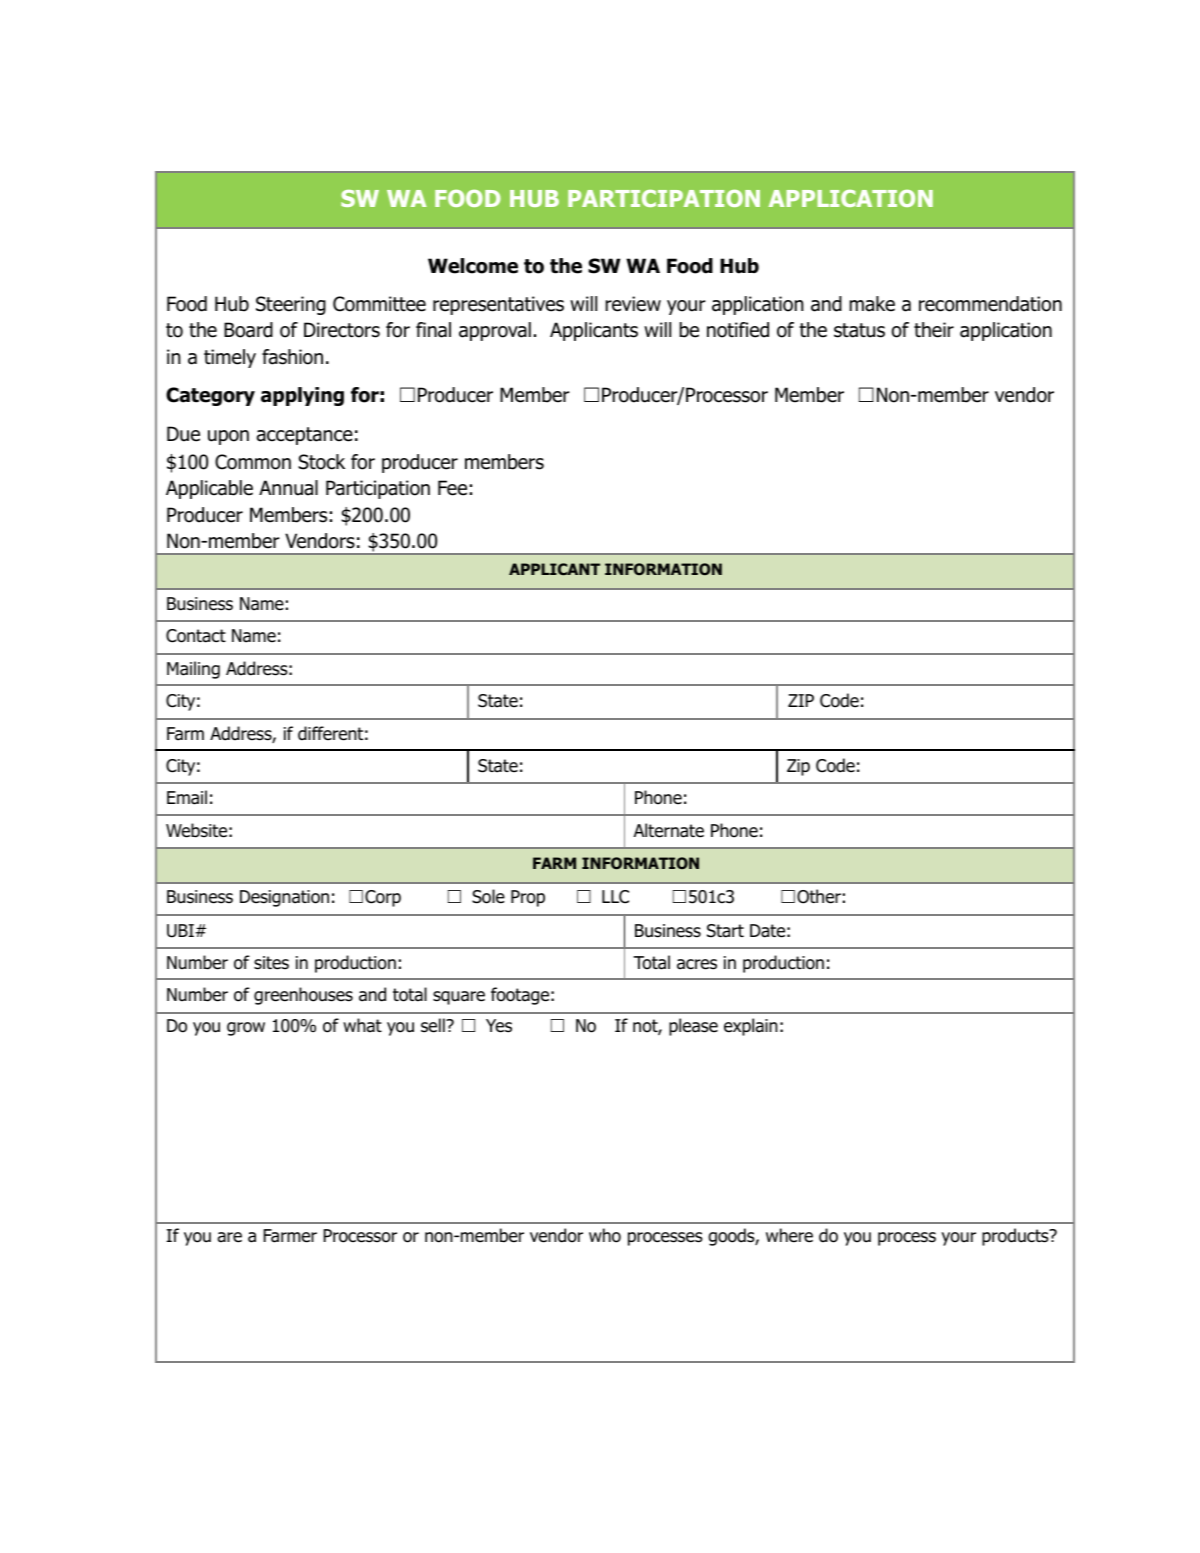  What do you see at coordinates (452, 488) in the screenshot?
I see `Fee` at bounding box center [452, 488].
